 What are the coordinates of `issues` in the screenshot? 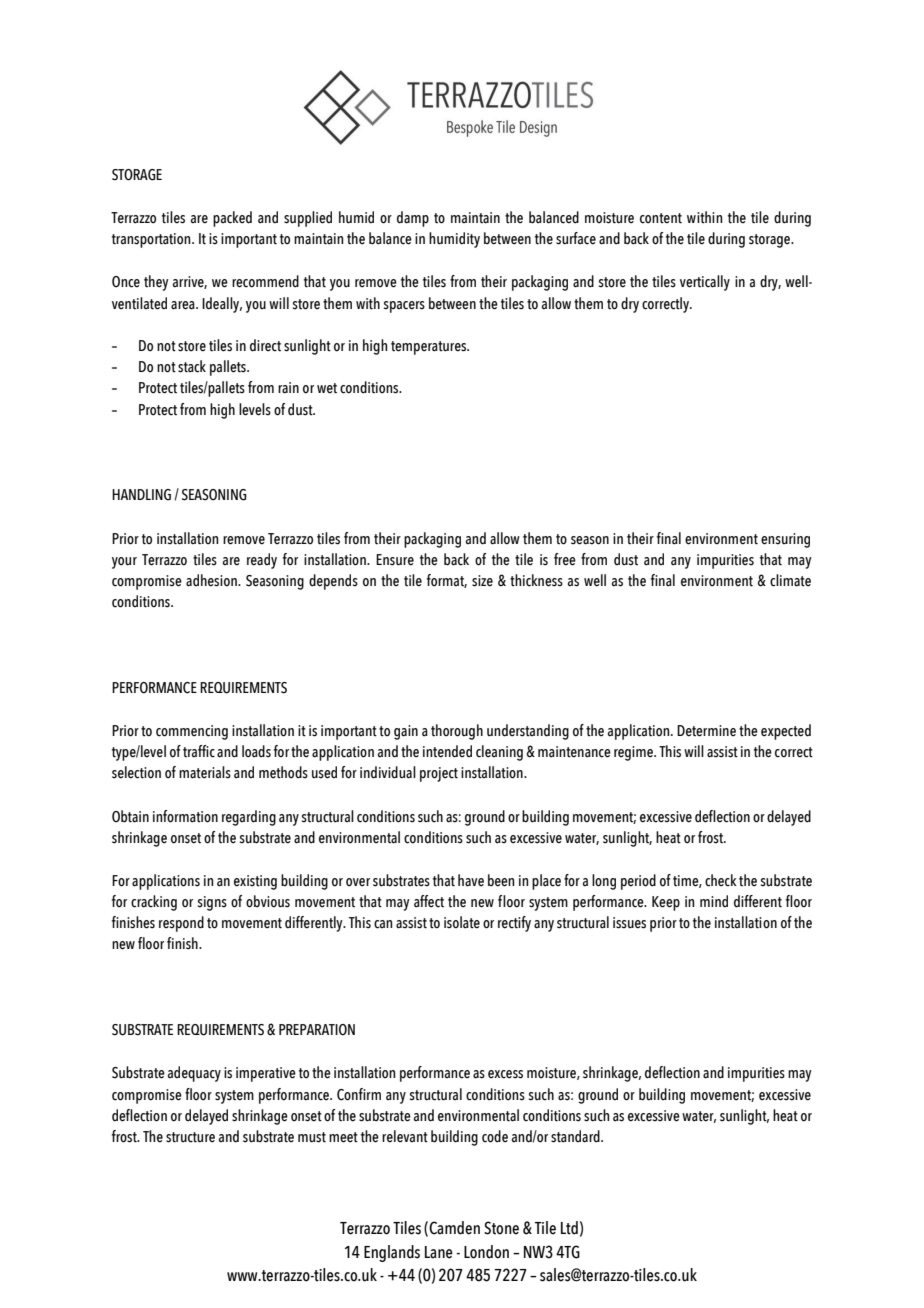 It's located at (629, 923).
